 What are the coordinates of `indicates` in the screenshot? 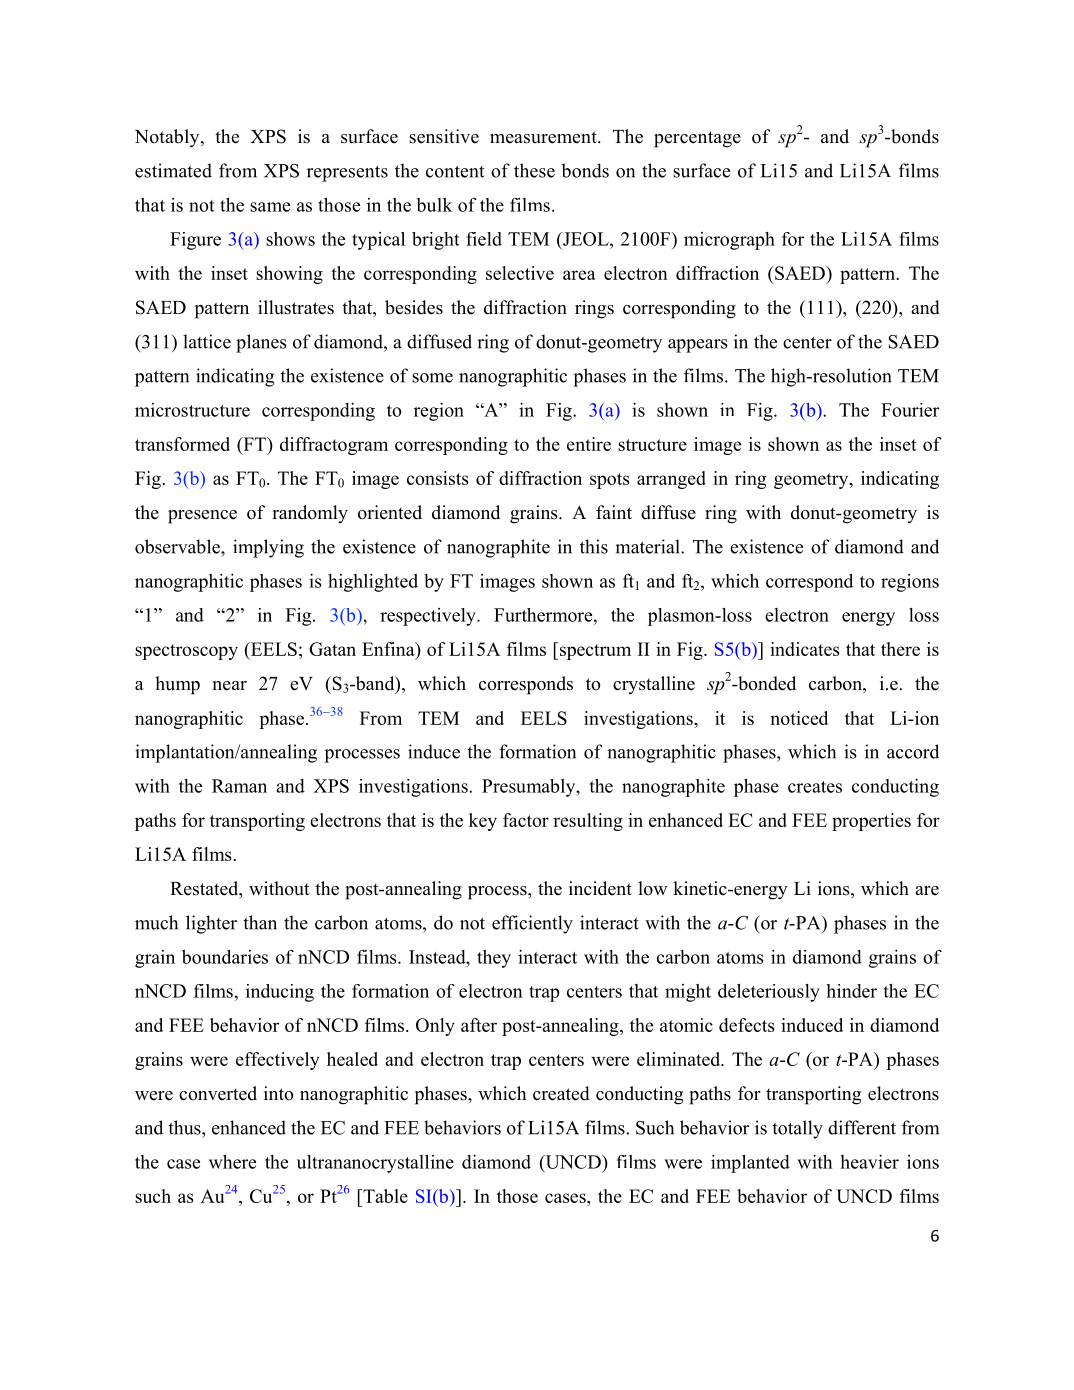 It's located at (805, 649).
